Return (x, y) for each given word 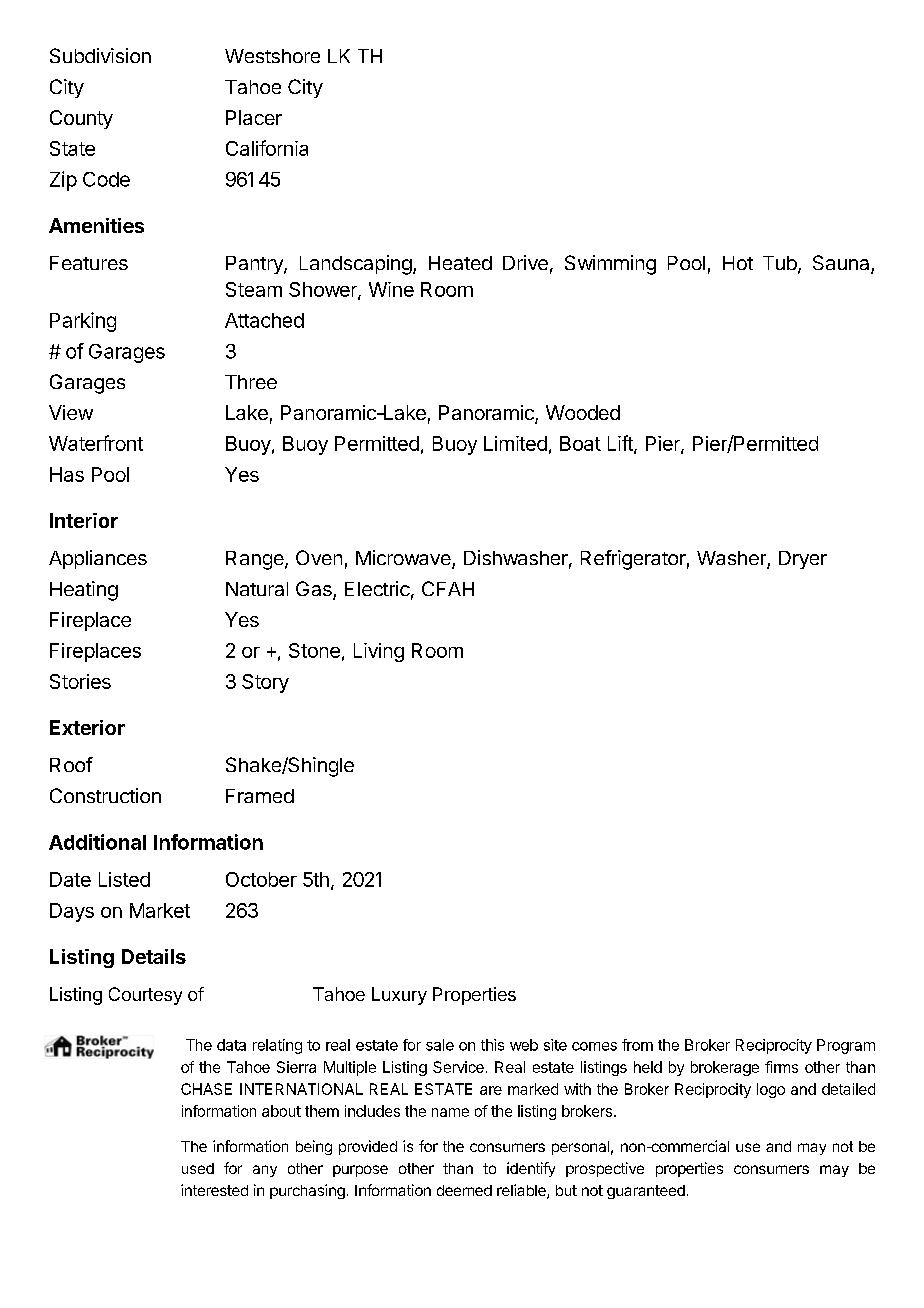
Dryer (803, 560)
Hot (738, 263)
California (267, 148)
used (198, 1168)
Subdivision (100, 55)
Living (379, 652)
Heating (84, 591)
